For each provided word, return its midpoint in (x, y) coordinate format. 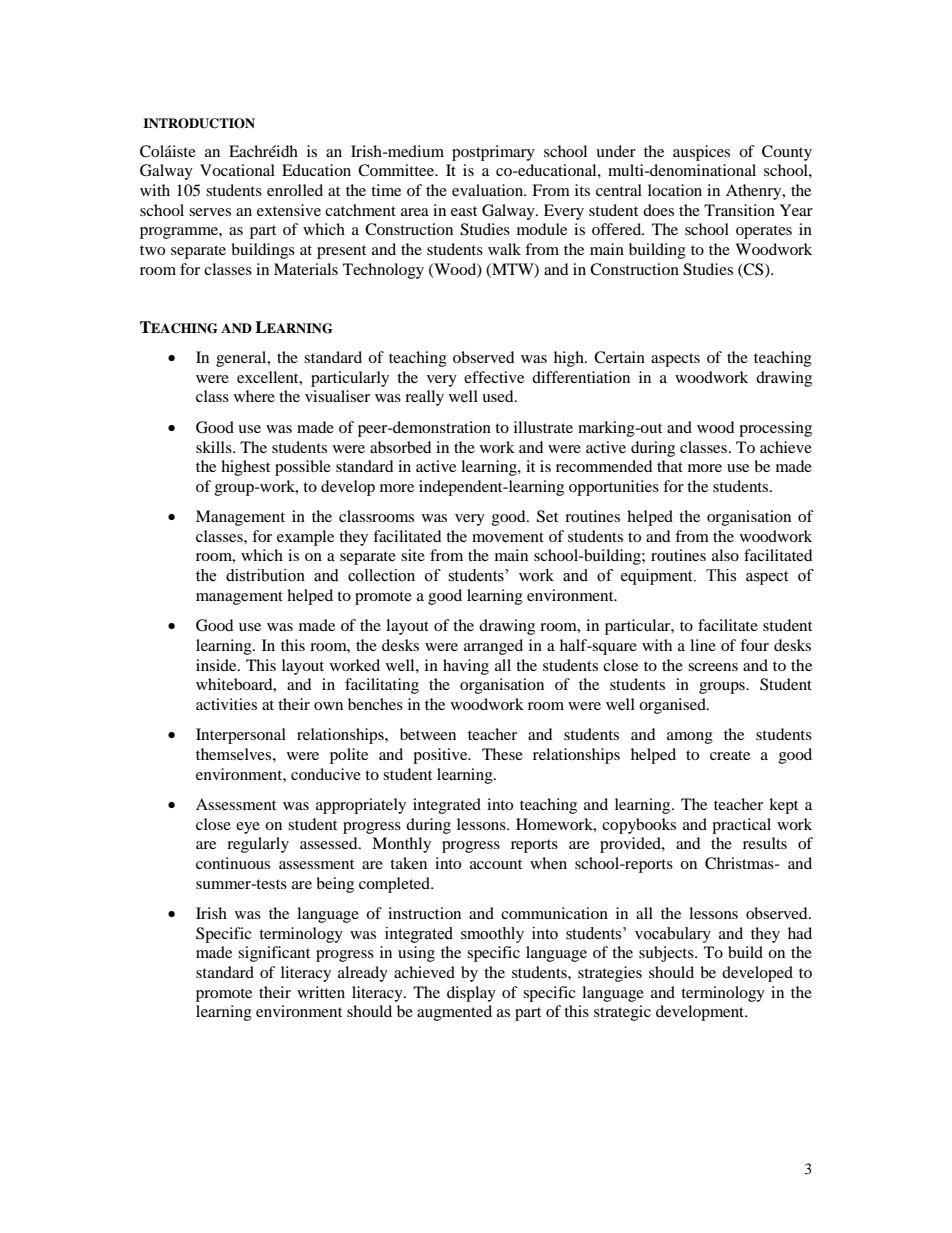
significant (274, 954)
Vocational (237, 170)
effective (494, 377)
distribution (265, 575)
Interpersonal (241, 736)
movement (508, 537)
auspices (701, 153)
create (730, 755)
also (725, 555)
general (242, 359)
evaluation (489, 190)
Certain (619, 357)
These (502, 754)
